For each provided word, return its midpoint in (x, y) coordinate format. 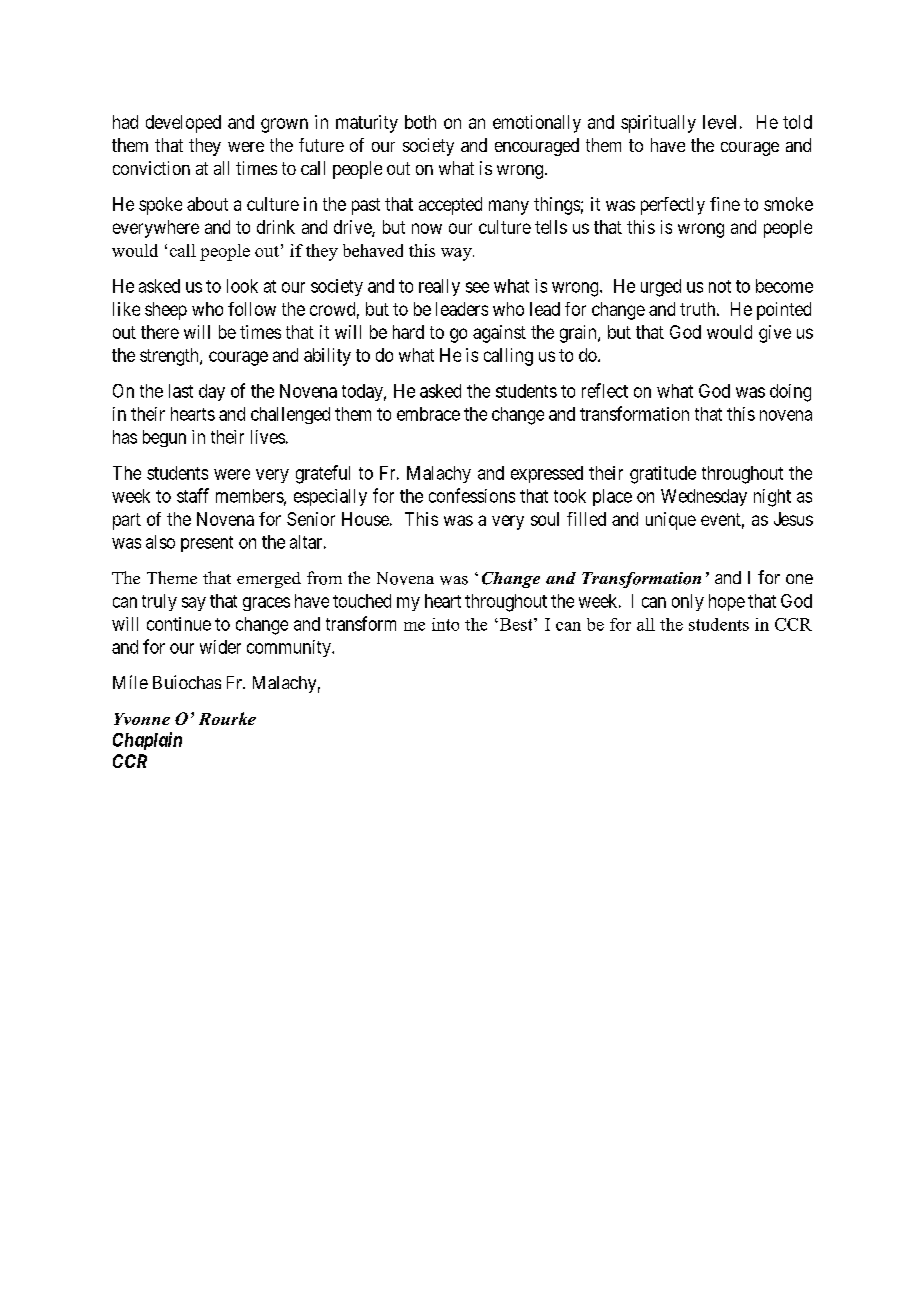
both (420, 122)
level (719, 122)
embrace (428, 414)
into (445, 624)
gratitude (663, 475)
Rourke (227, 718)
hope (727, 602)
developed (183, 124)
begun (164, 438)
